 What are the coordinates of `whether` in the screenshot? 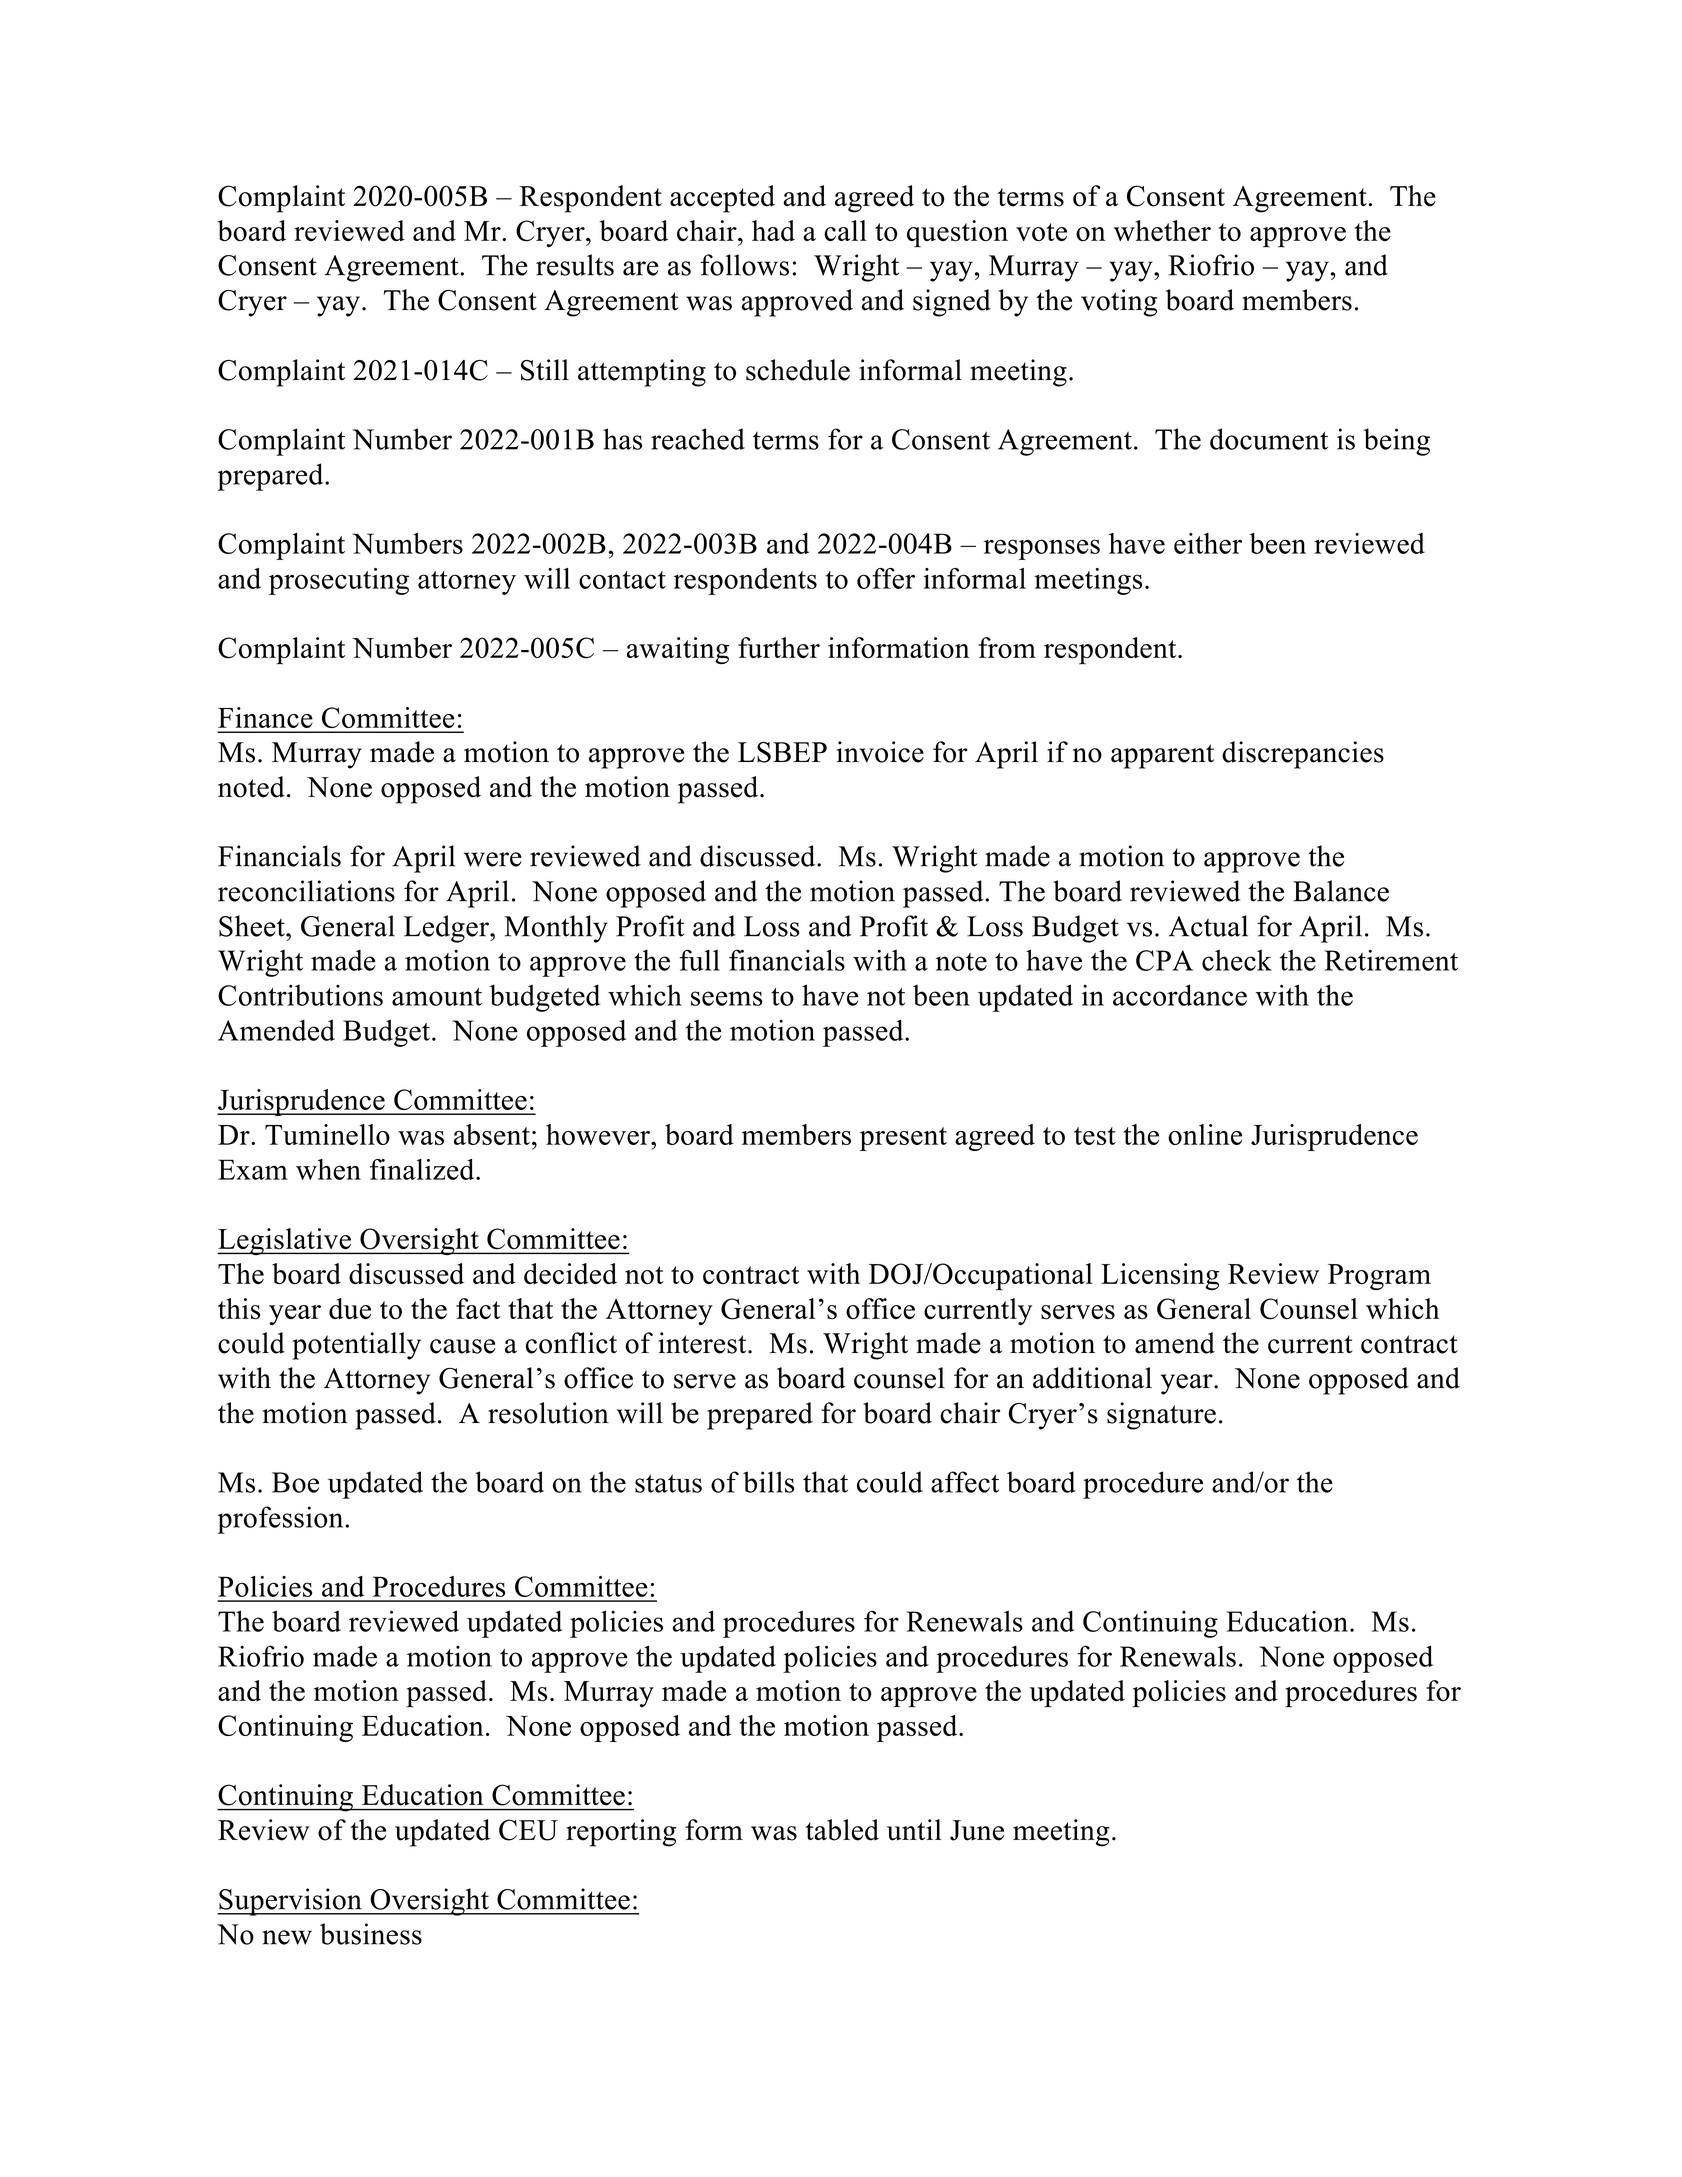 It's located at (1162, 230).
